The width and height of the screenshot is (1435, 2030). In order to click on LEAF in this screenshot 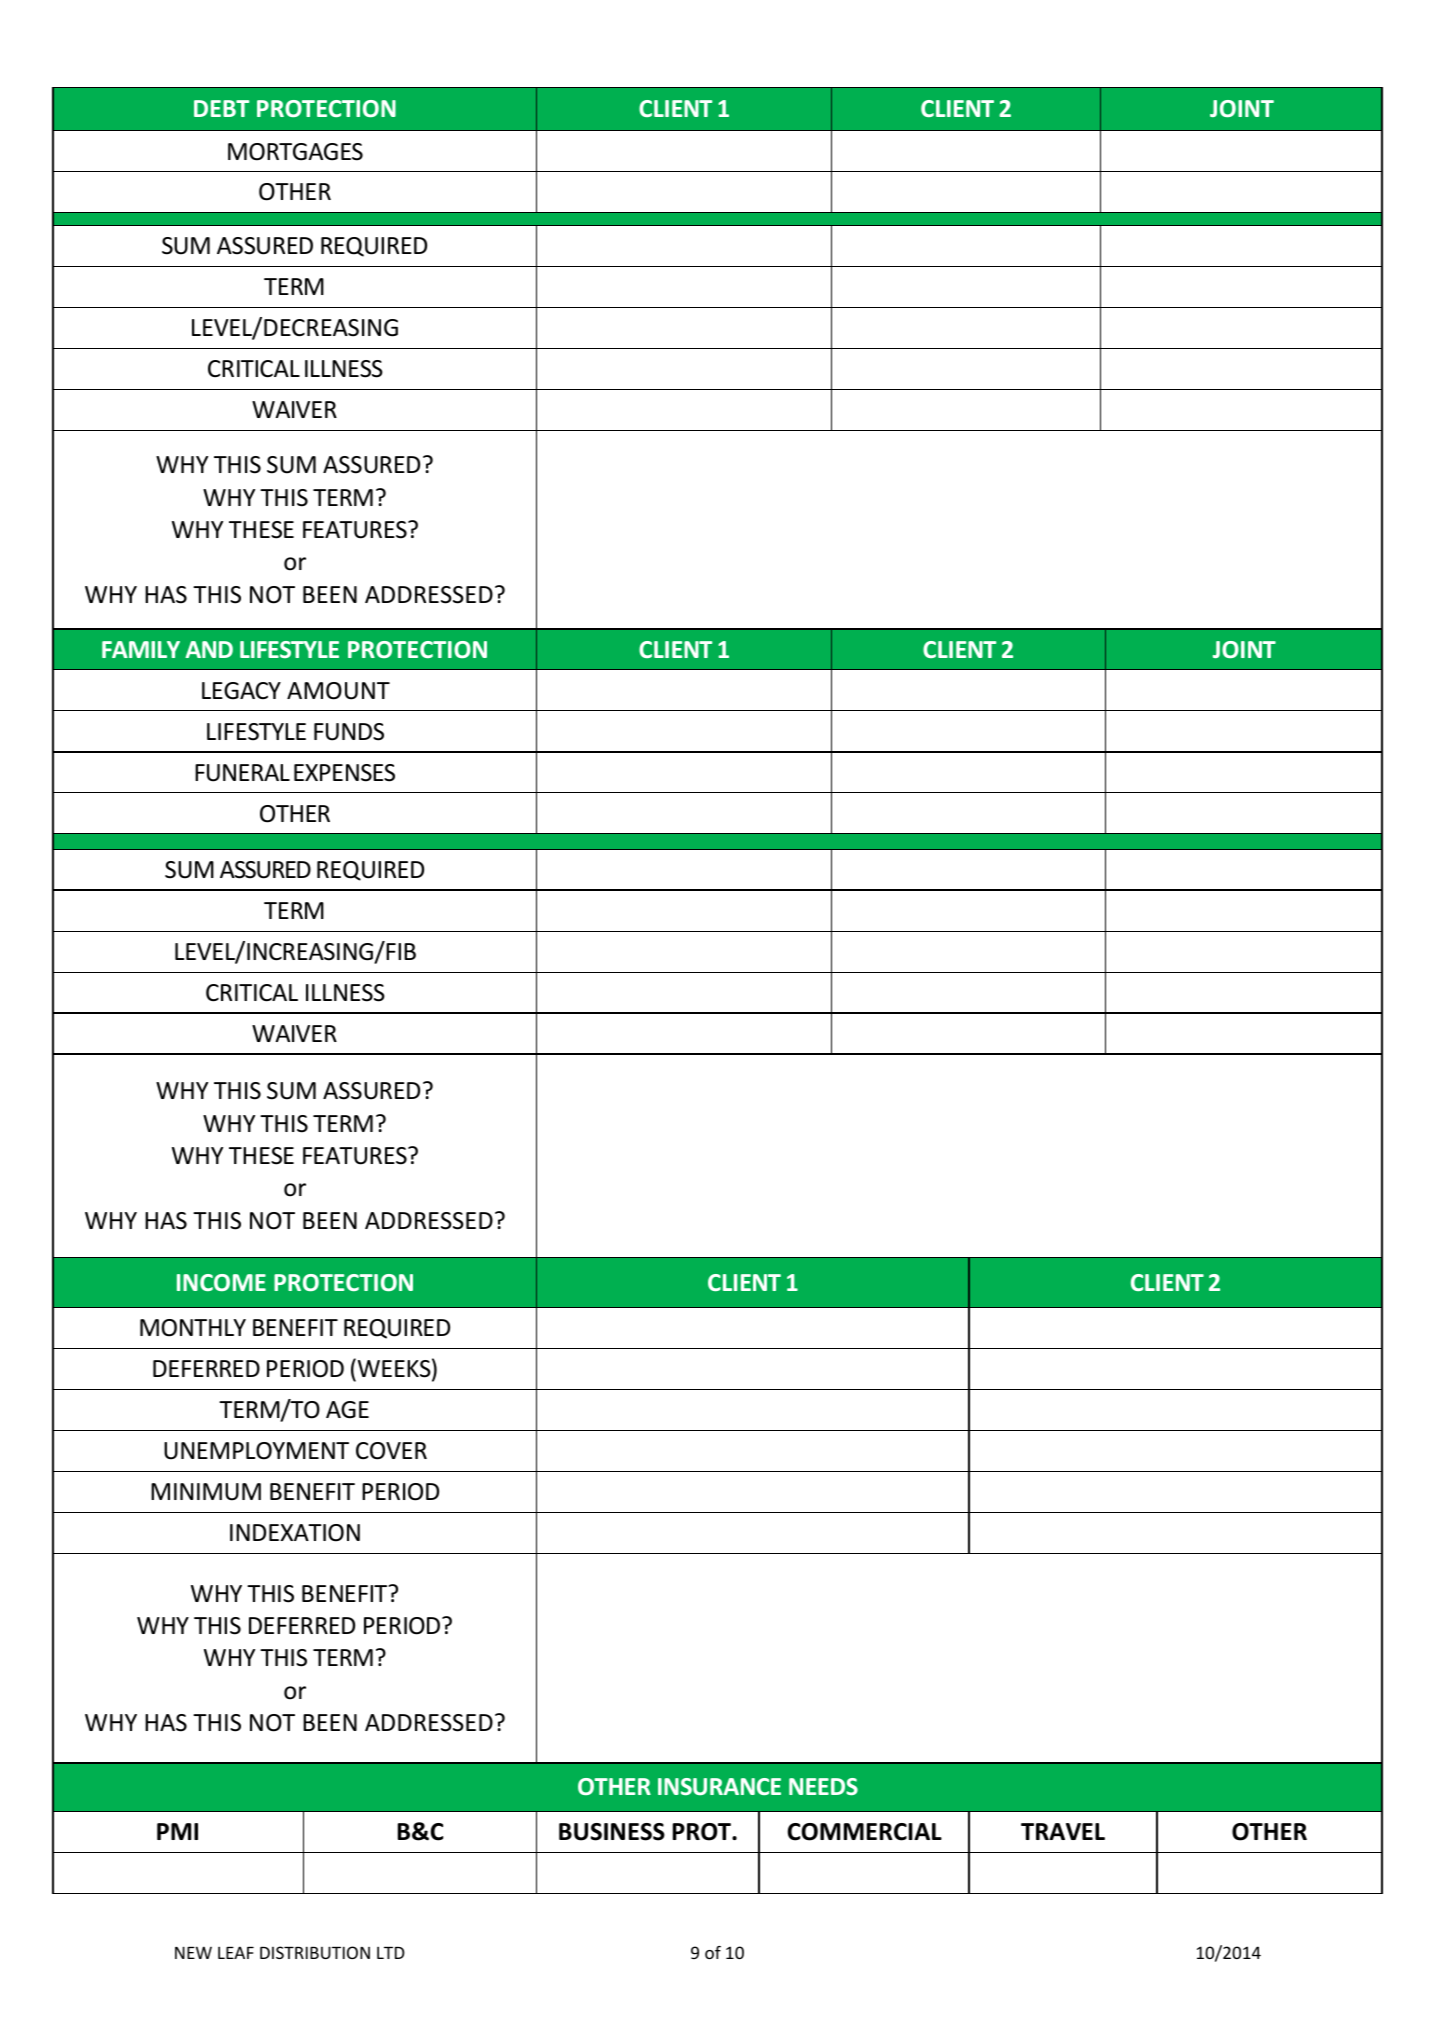, I will do `click(236, 1952)`.
